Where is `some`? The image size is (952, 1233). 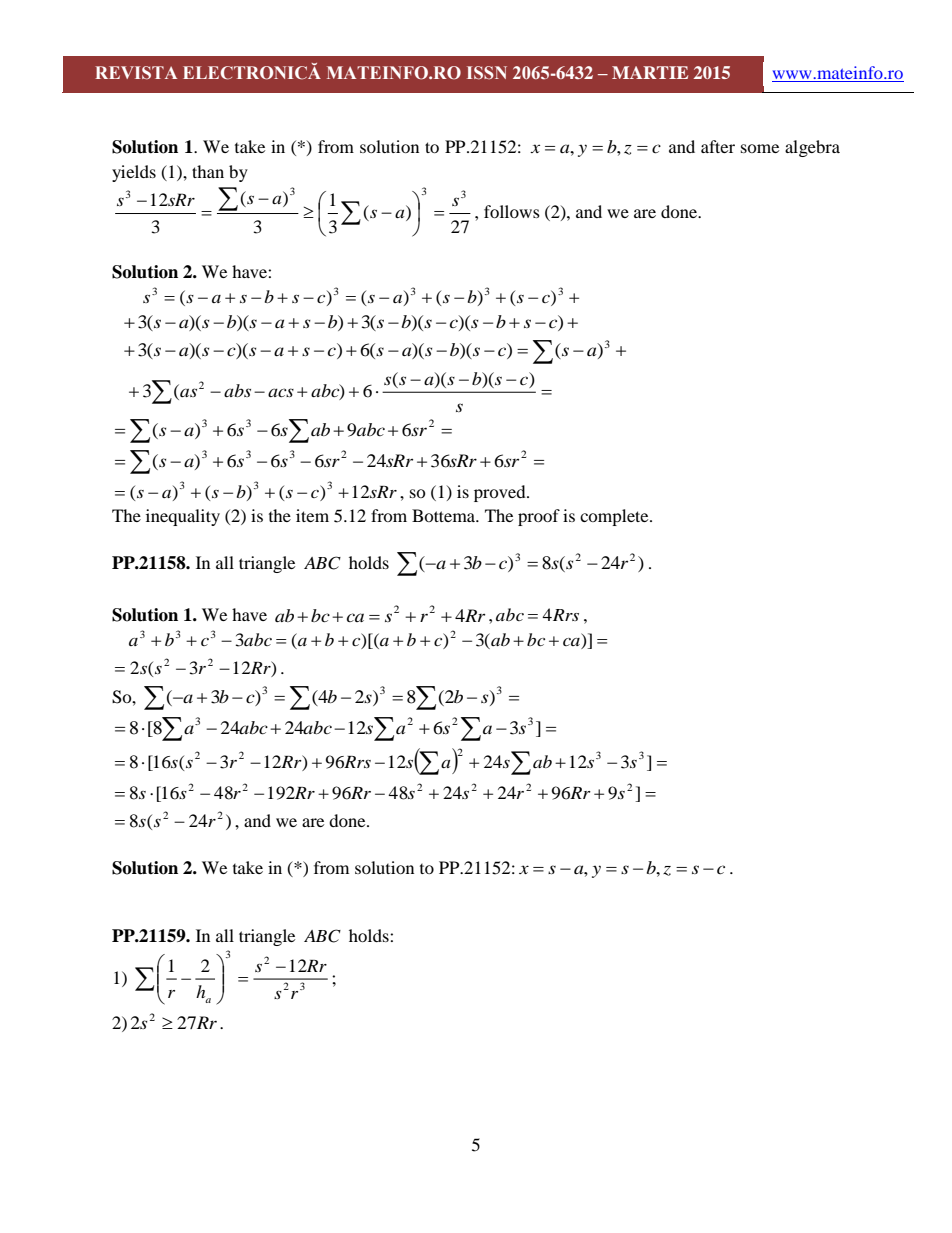 some is located at coordinates (760, 148).
